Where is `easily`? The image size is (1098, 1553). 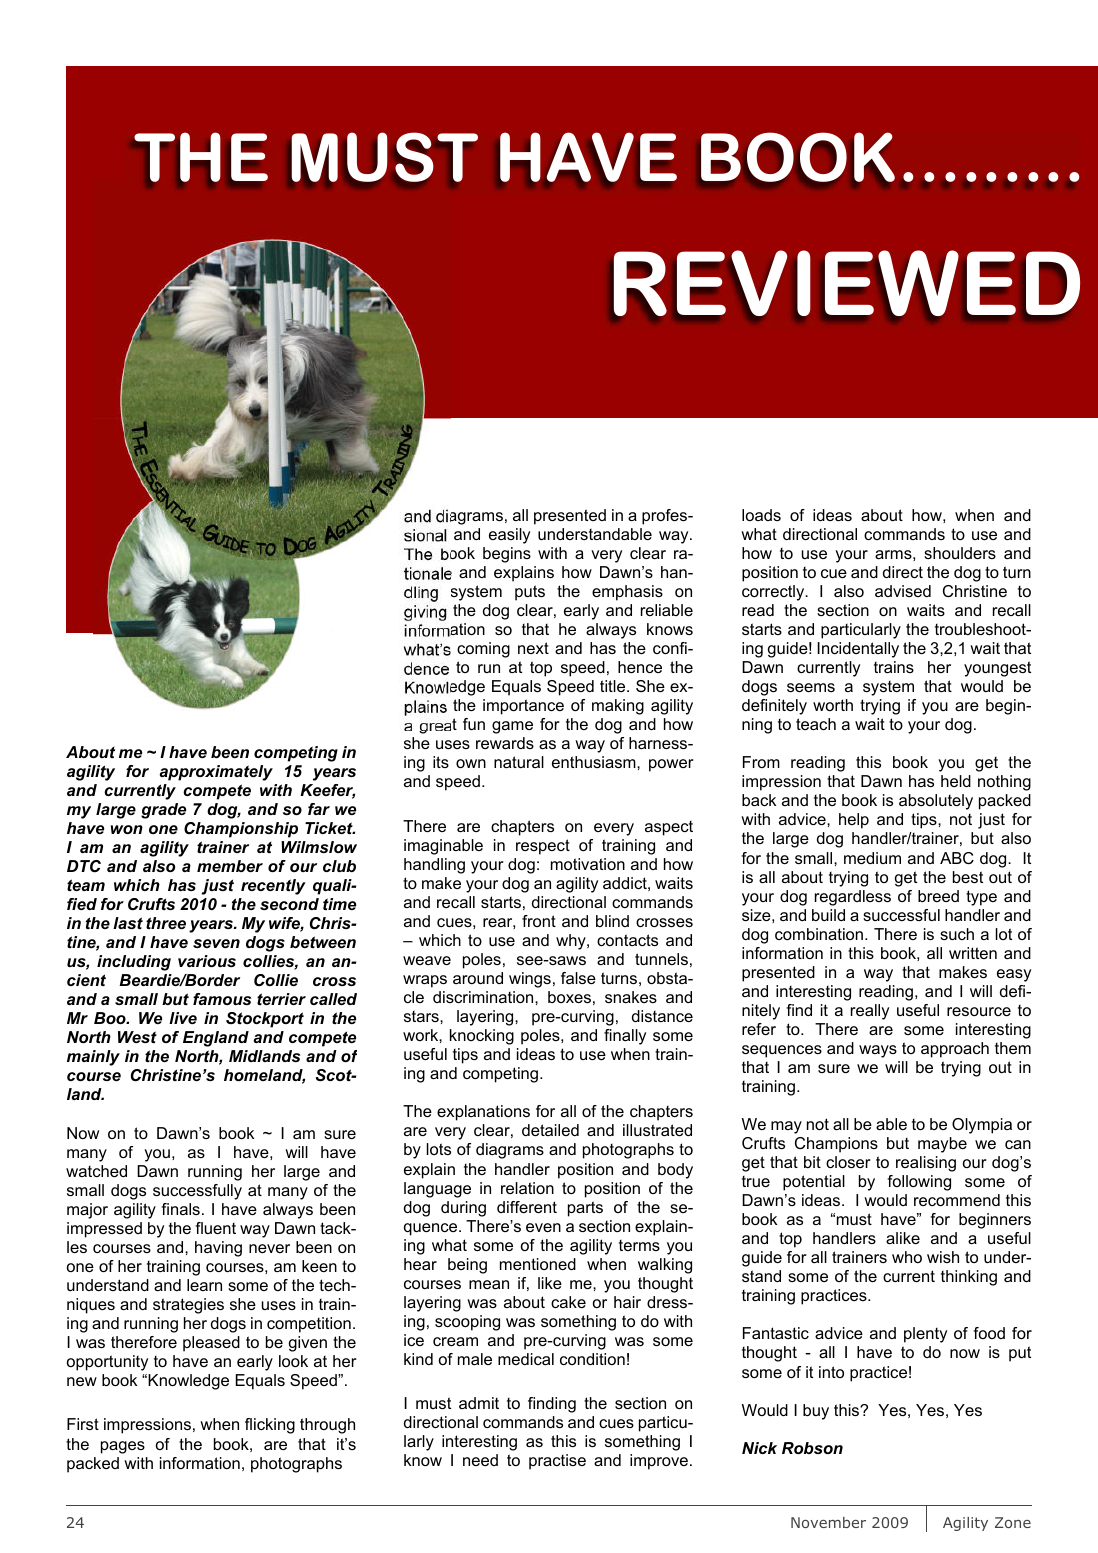 easily is located at coordinates (509, 536).
